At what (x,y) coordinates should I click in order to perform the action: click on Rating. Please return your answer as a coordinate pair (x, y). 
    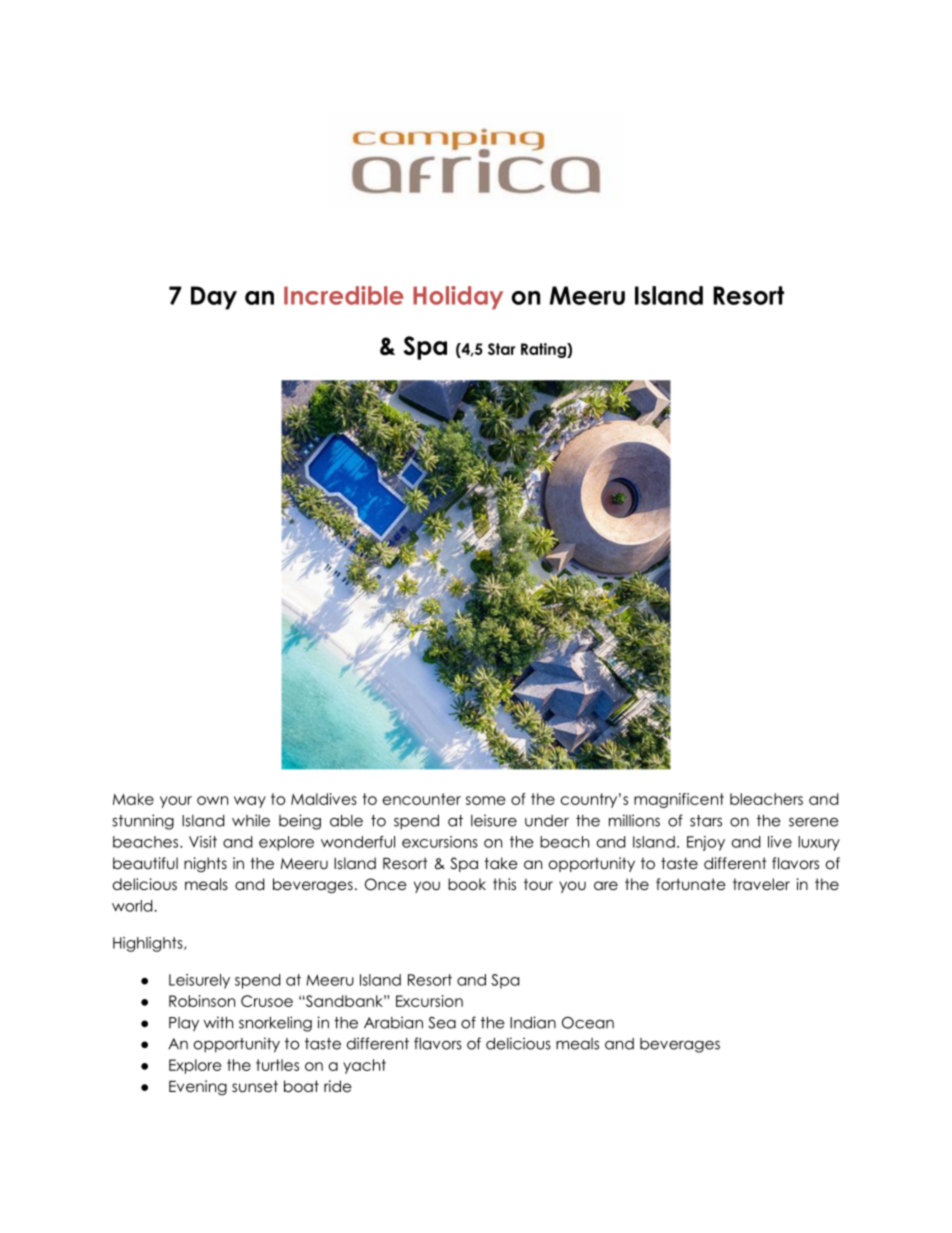
    Looking at the image, I should click on (544, 350).
